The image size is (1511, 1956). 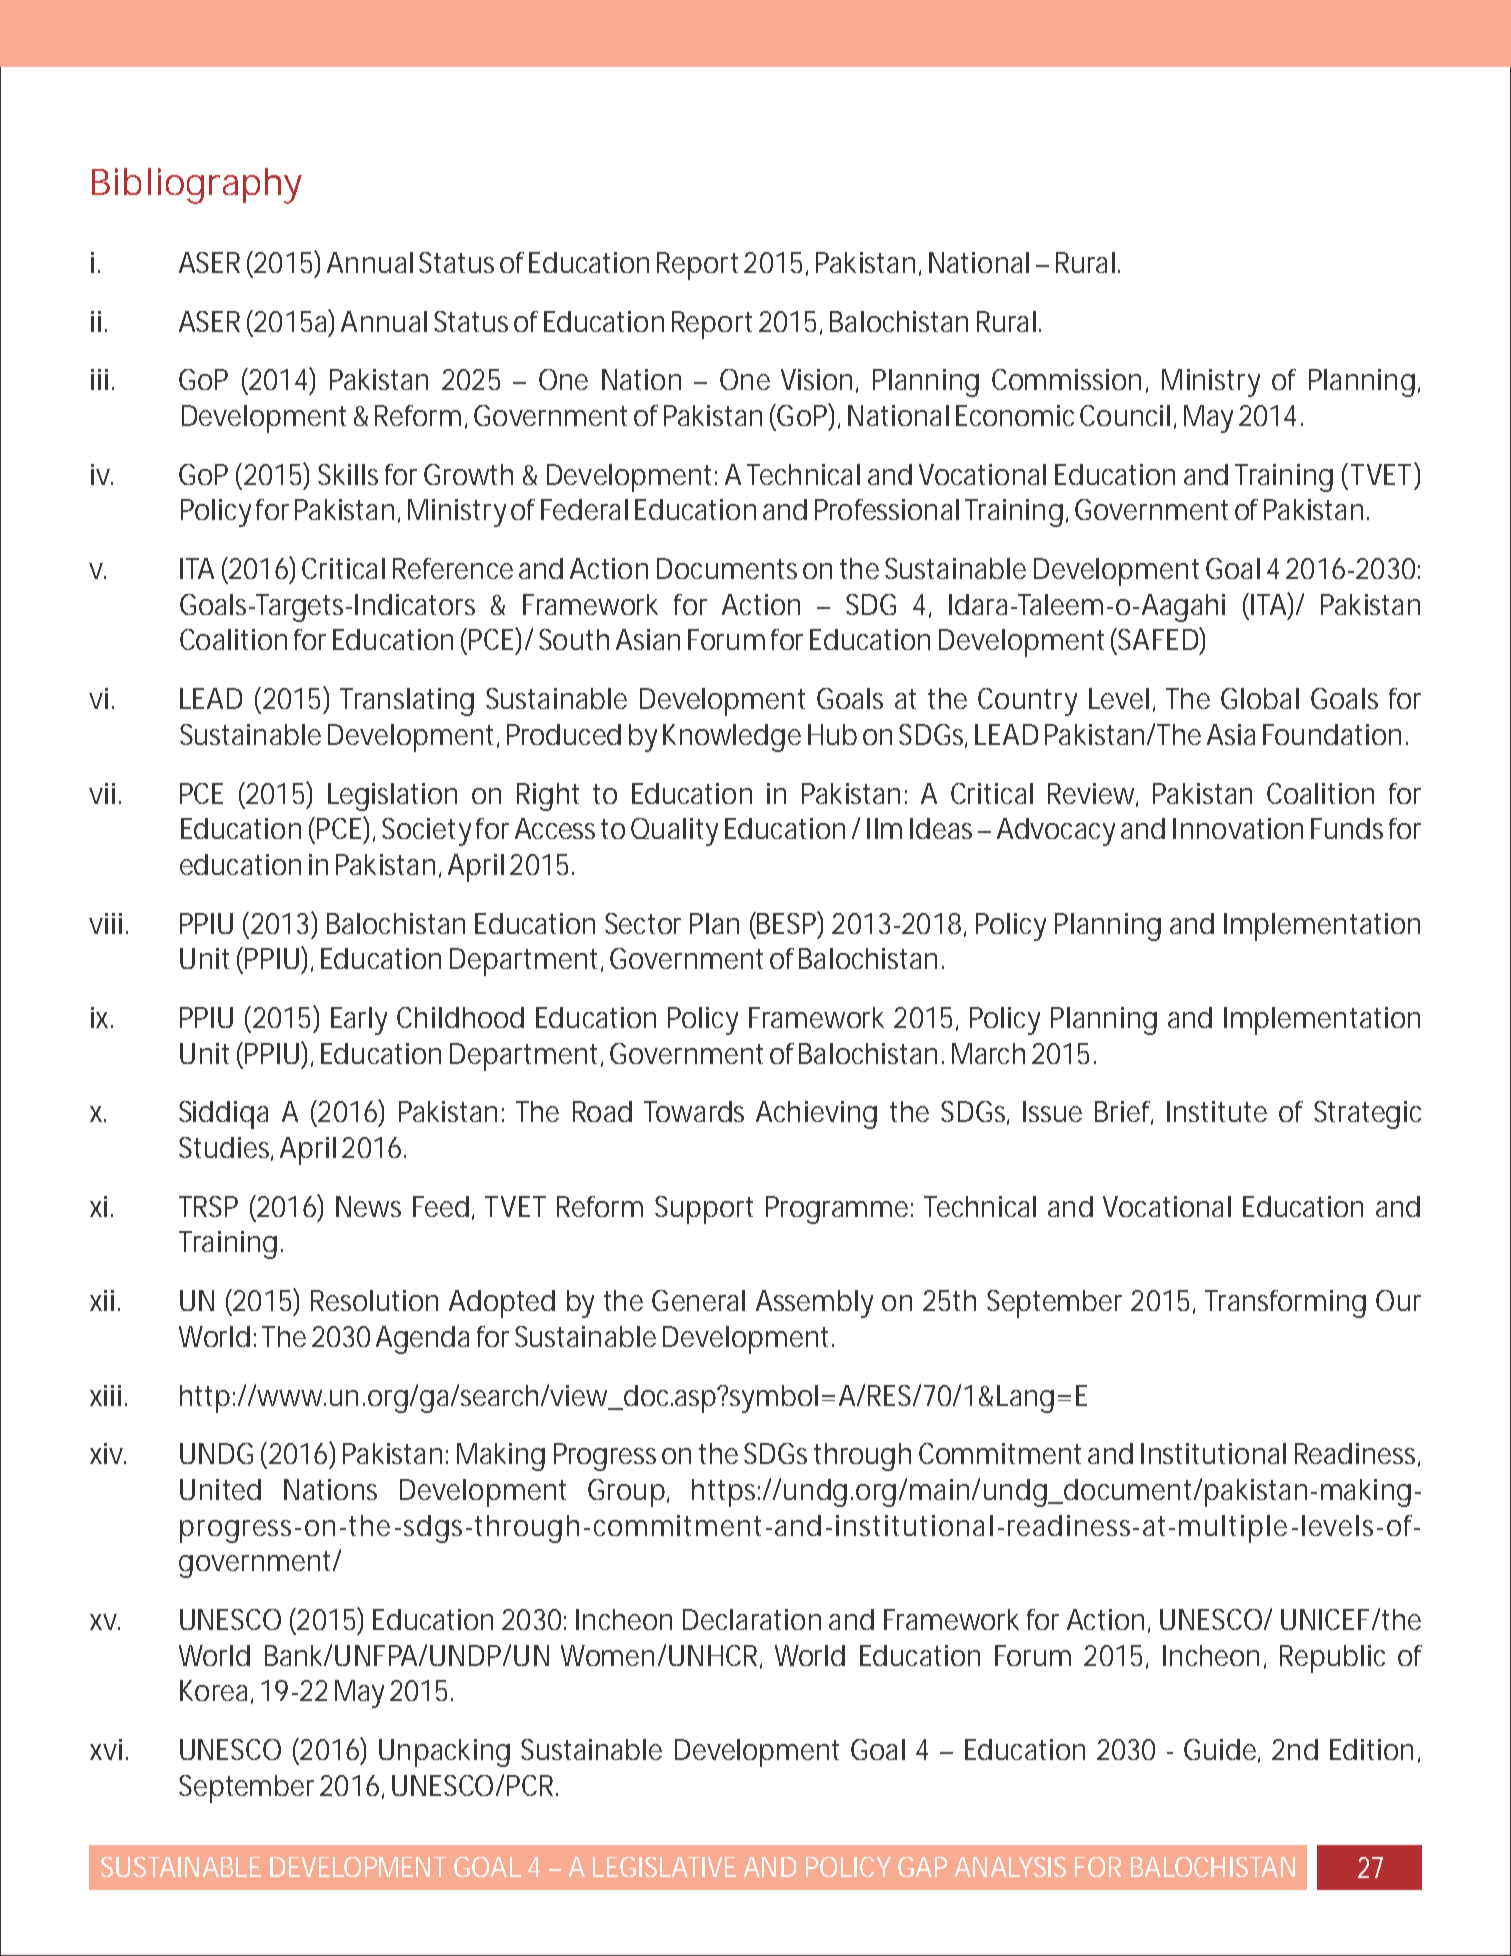 What do you see at coordinates (1221, 1751) in the document?
I see `Guide` at bounding box center [1221, 1751].
